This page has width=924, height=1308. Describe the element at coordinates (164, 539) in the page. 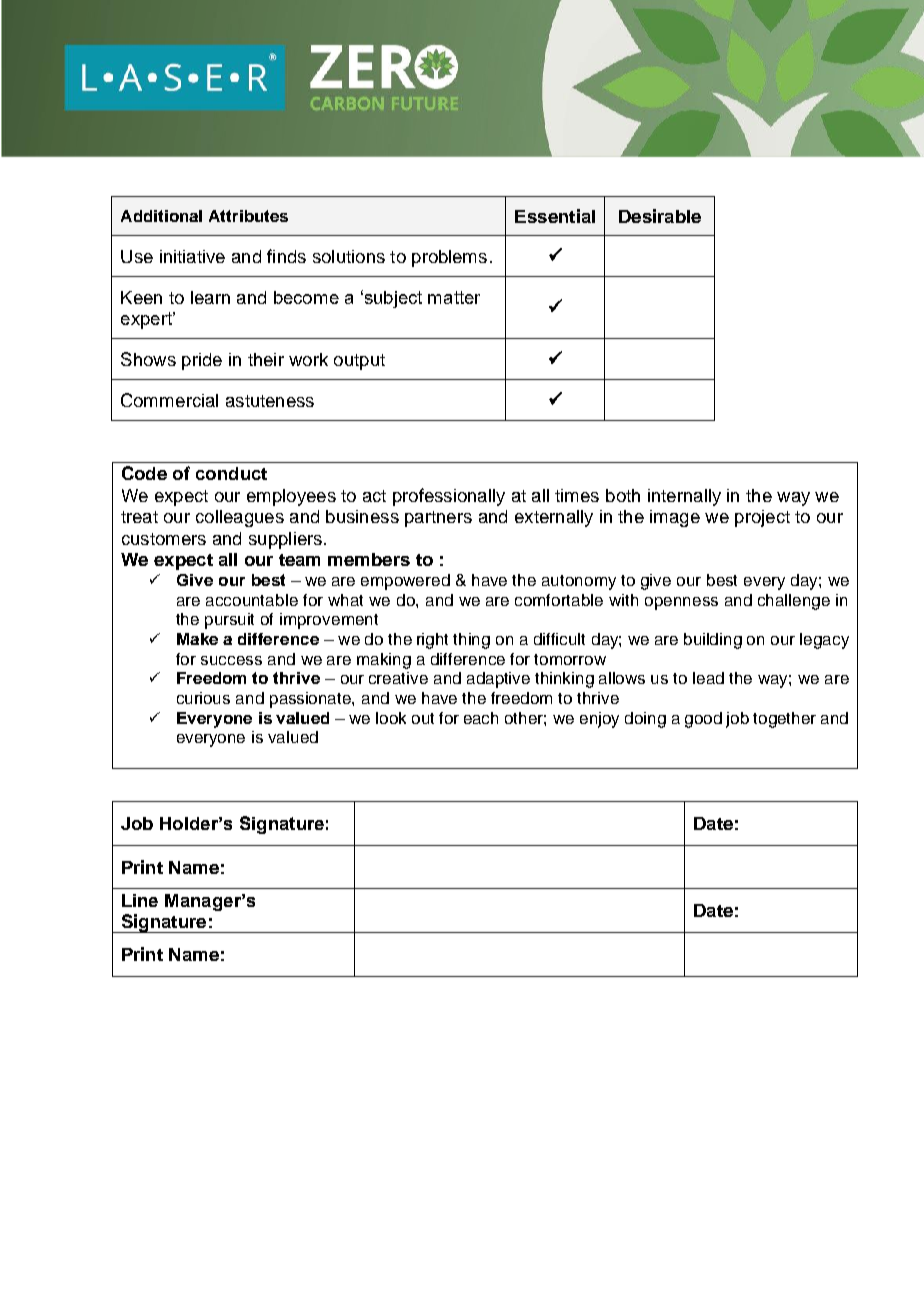

I see `customers` at that location.
